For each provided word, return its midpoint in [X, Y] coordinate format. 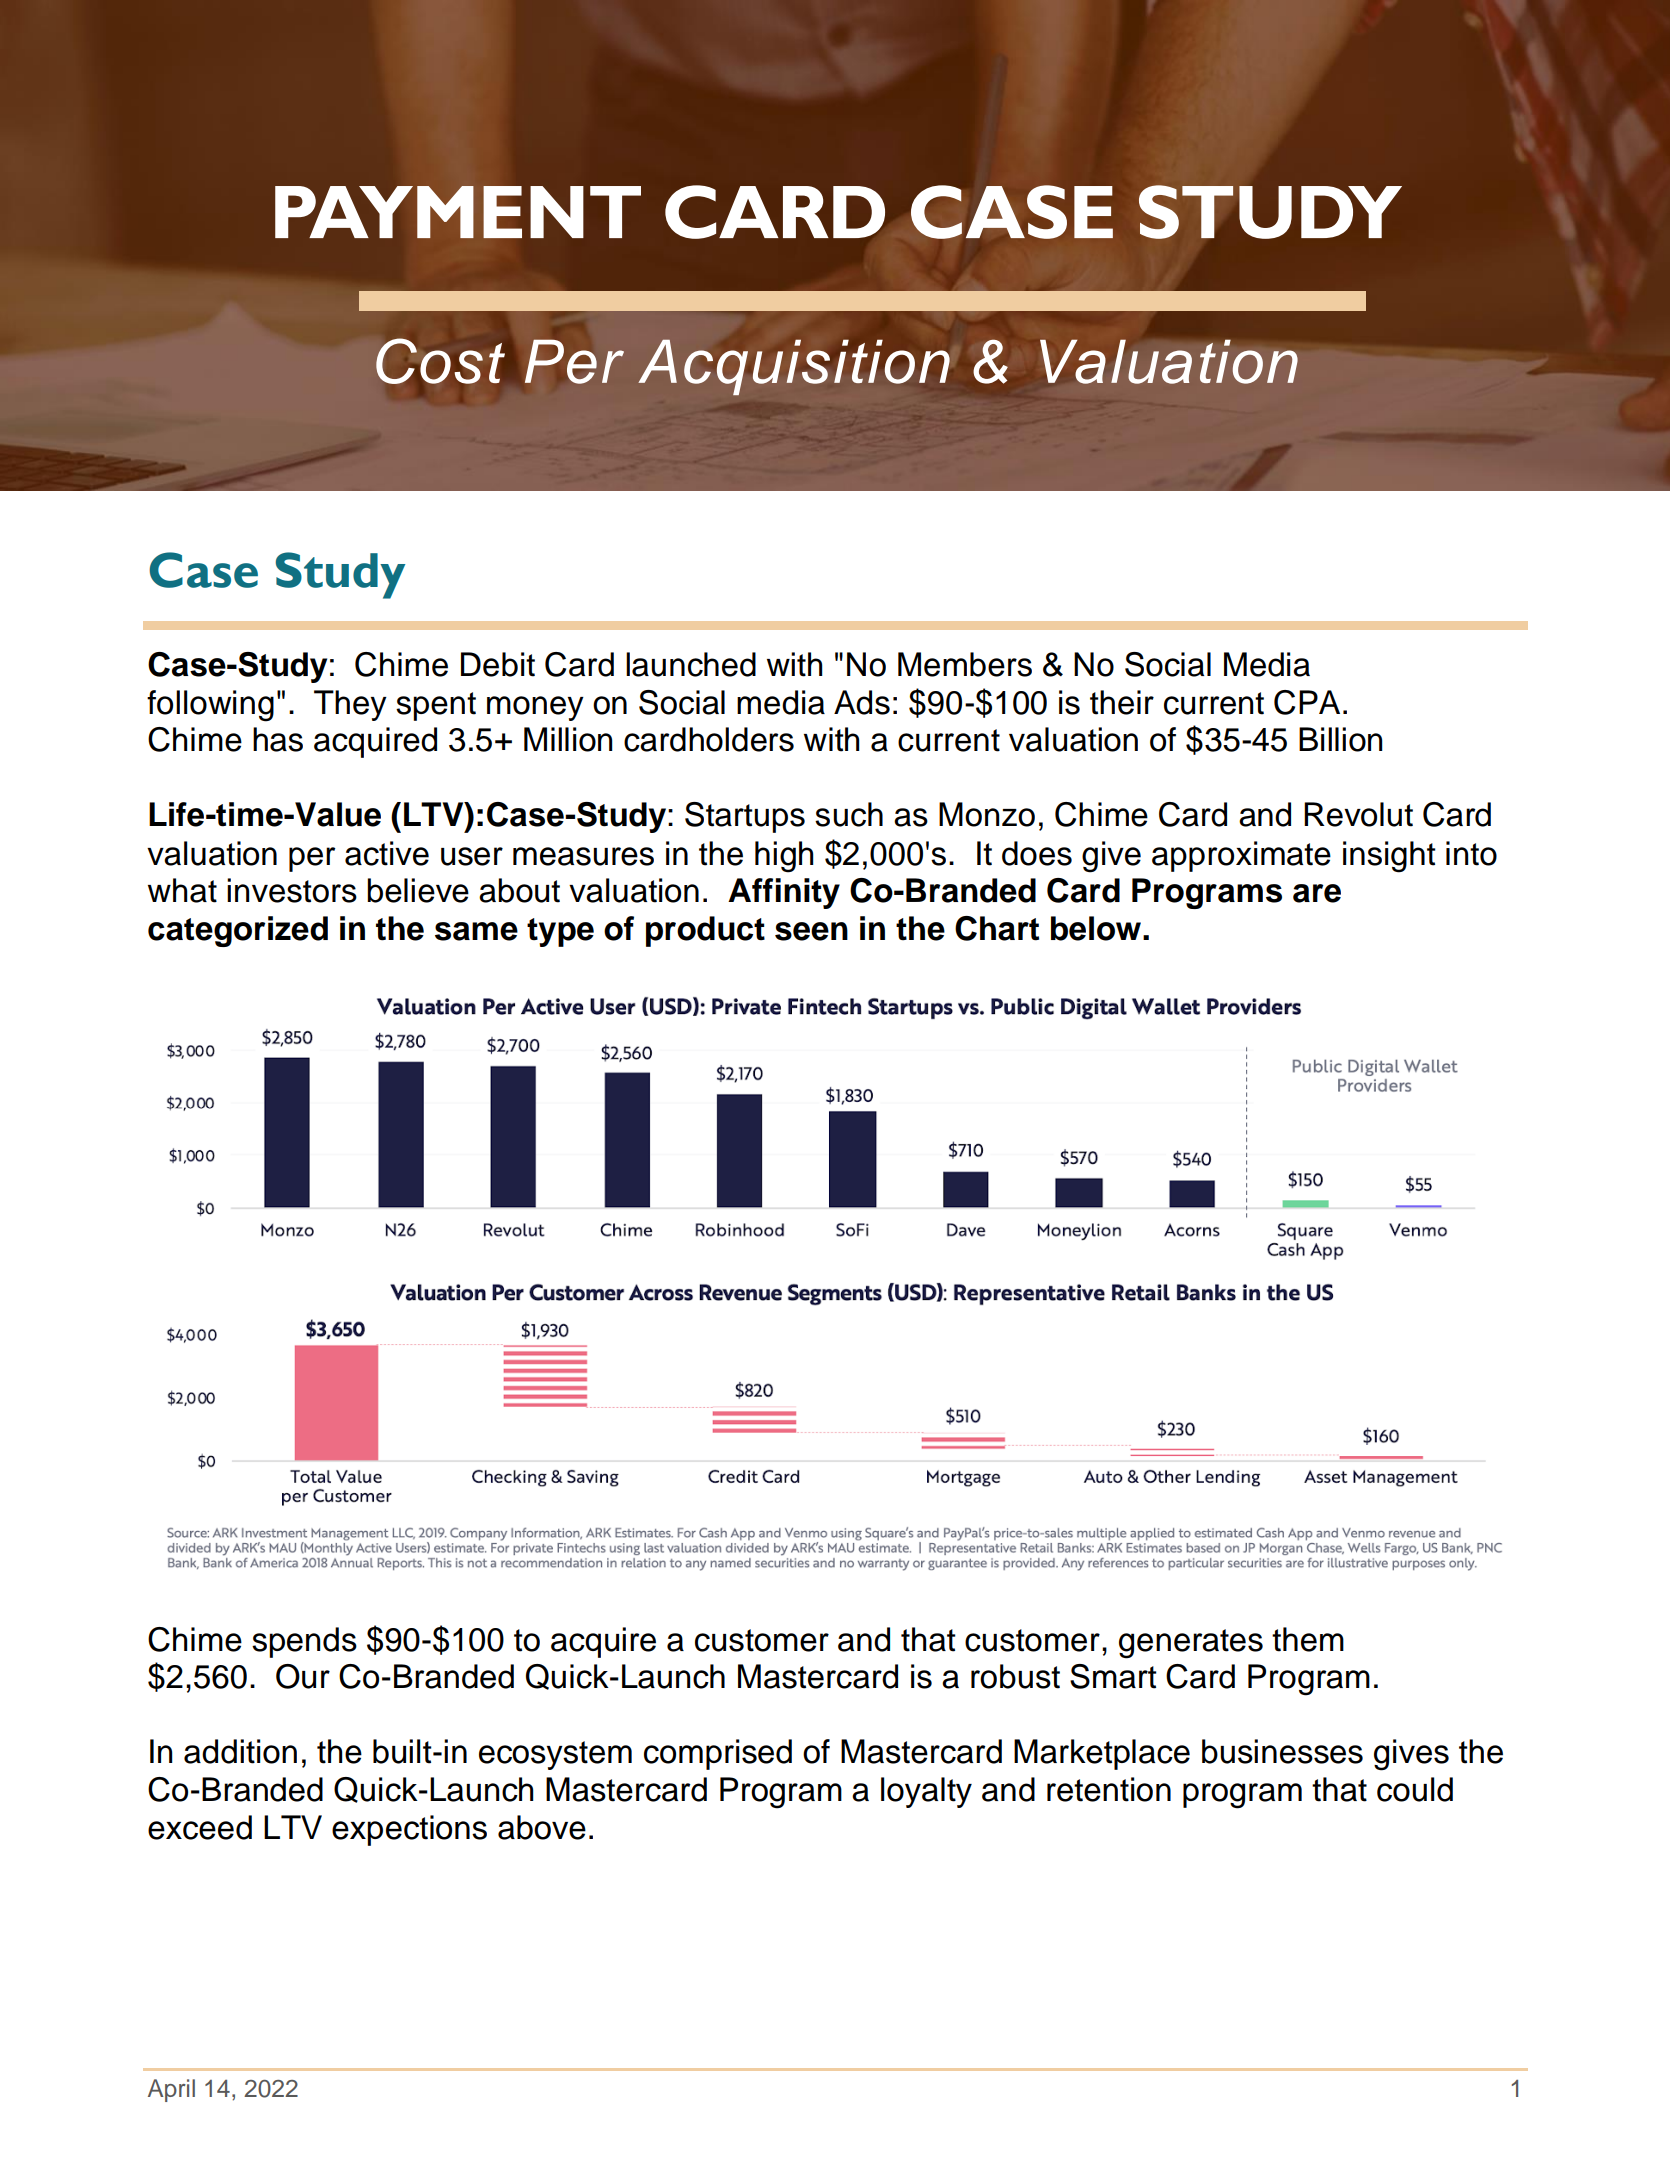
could [1415, 1789]
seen [811, 931]
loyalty [926, 1792]
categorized [238, 931]
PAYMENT [458, 212]
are [1317, 893]
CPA [1307, 702]
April [171, 2090]
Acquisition [794, 367]
